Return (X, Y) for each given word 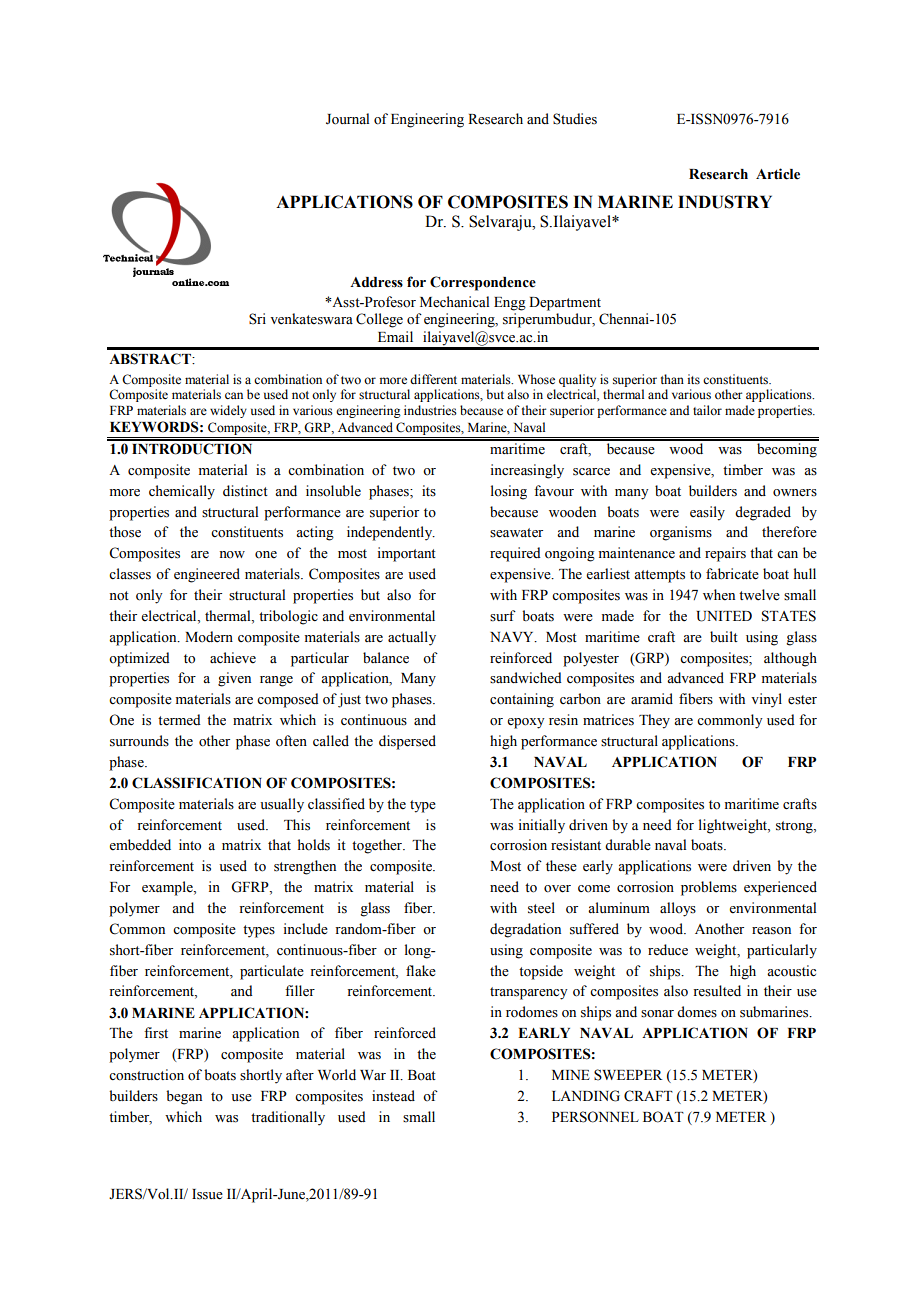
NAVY (513, 637)
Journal (347, 119)
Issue (207, 1194)
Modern (209, 637)
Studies (575, 119)
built (724, 637)
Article (778, 174)
